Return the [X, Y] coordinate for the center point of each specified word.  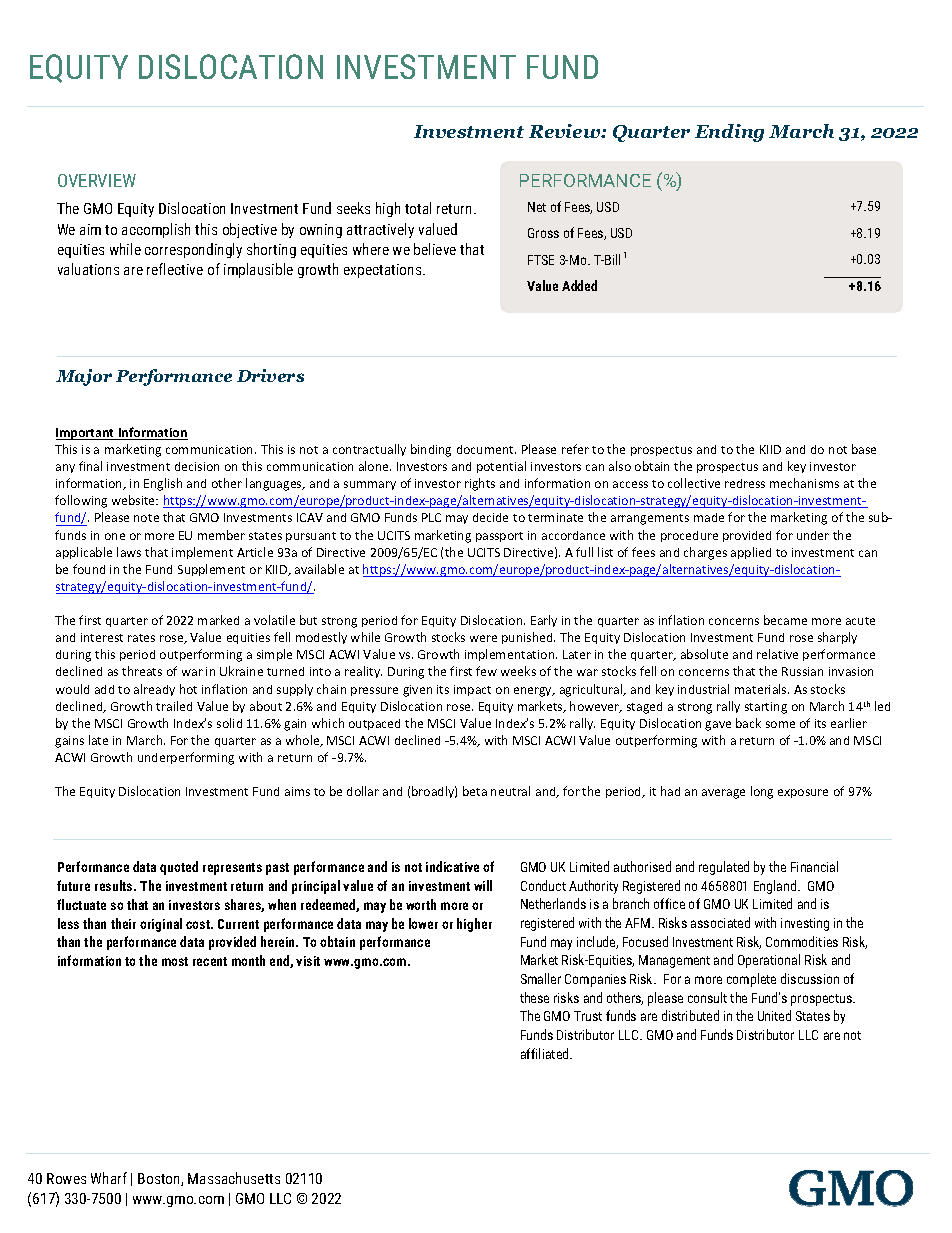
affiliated [546, 1053]
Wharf [109, 1178]
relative [777, 654]
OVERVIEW [97, 180]
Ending [729, 133]
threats [142, 671]
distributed [690, 1015]
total [418, 208]
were [483, 638]
